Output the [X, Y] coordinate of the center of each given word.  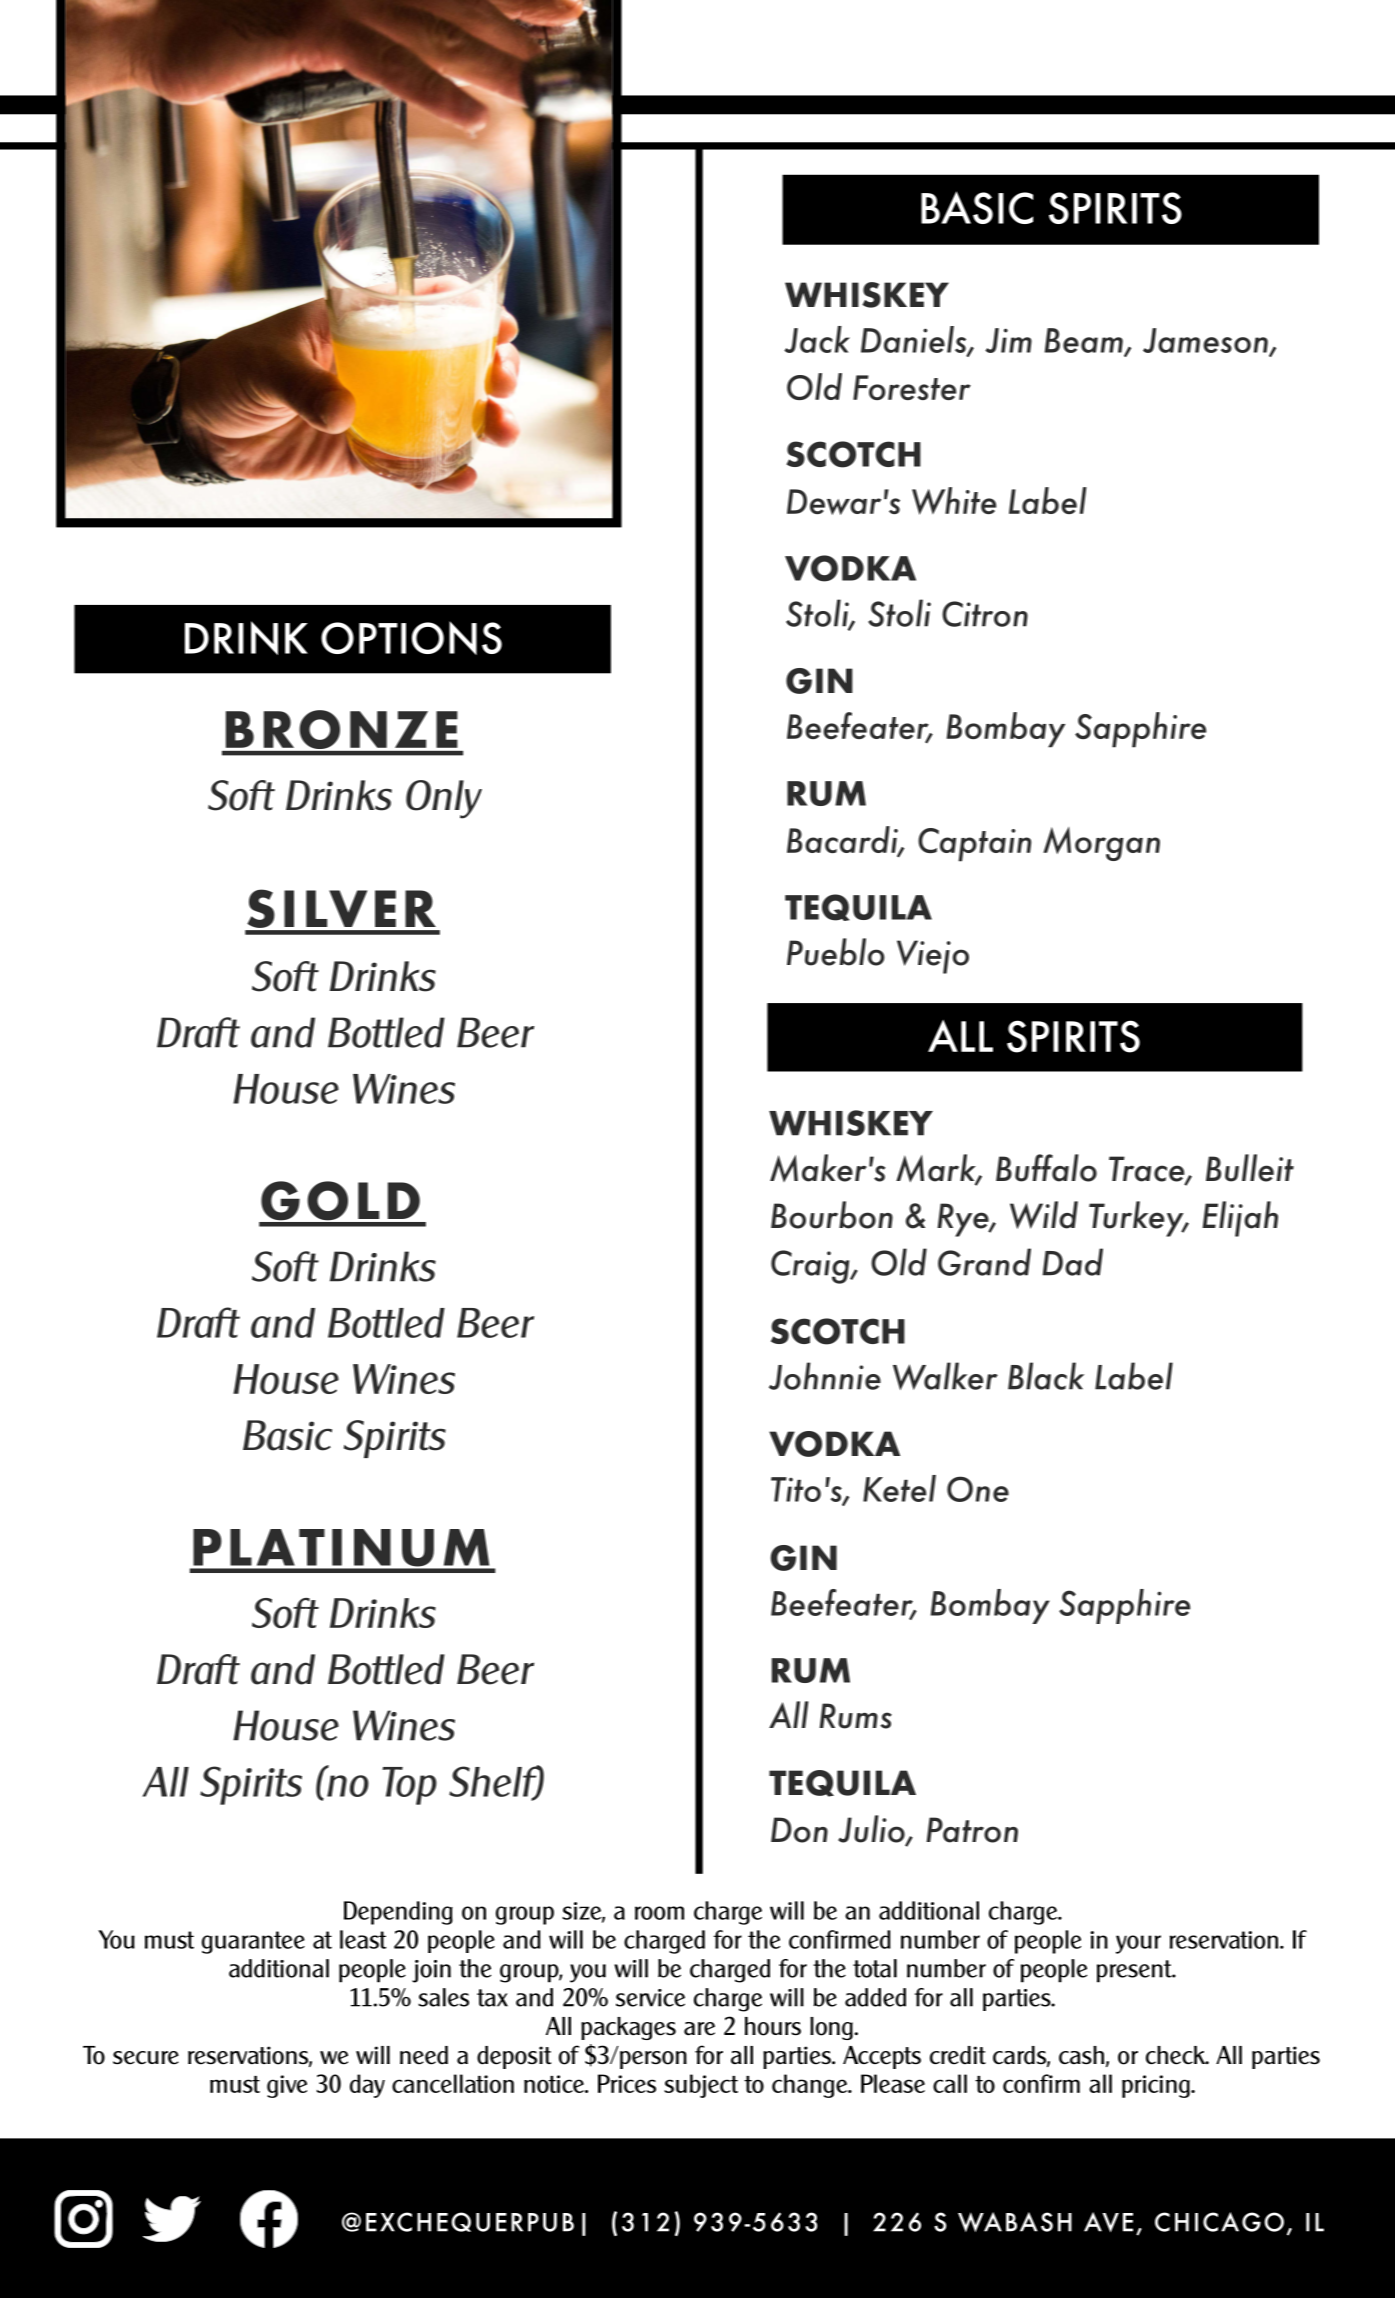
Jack [817, 339]
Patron [972, 1830]
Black [1046, 1376]
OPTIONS [411, 638]
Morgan [1101, 844]
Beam [1084, 342]
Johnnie [825, 1376]
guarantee [253, 1942]
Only [444, 799]
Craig [811, 1267]
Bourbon [832, 1215]
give [287, 2086]
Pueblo [836, 952]
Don [799, 1830]
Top [409, 1786]
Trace [1148, 1170]
